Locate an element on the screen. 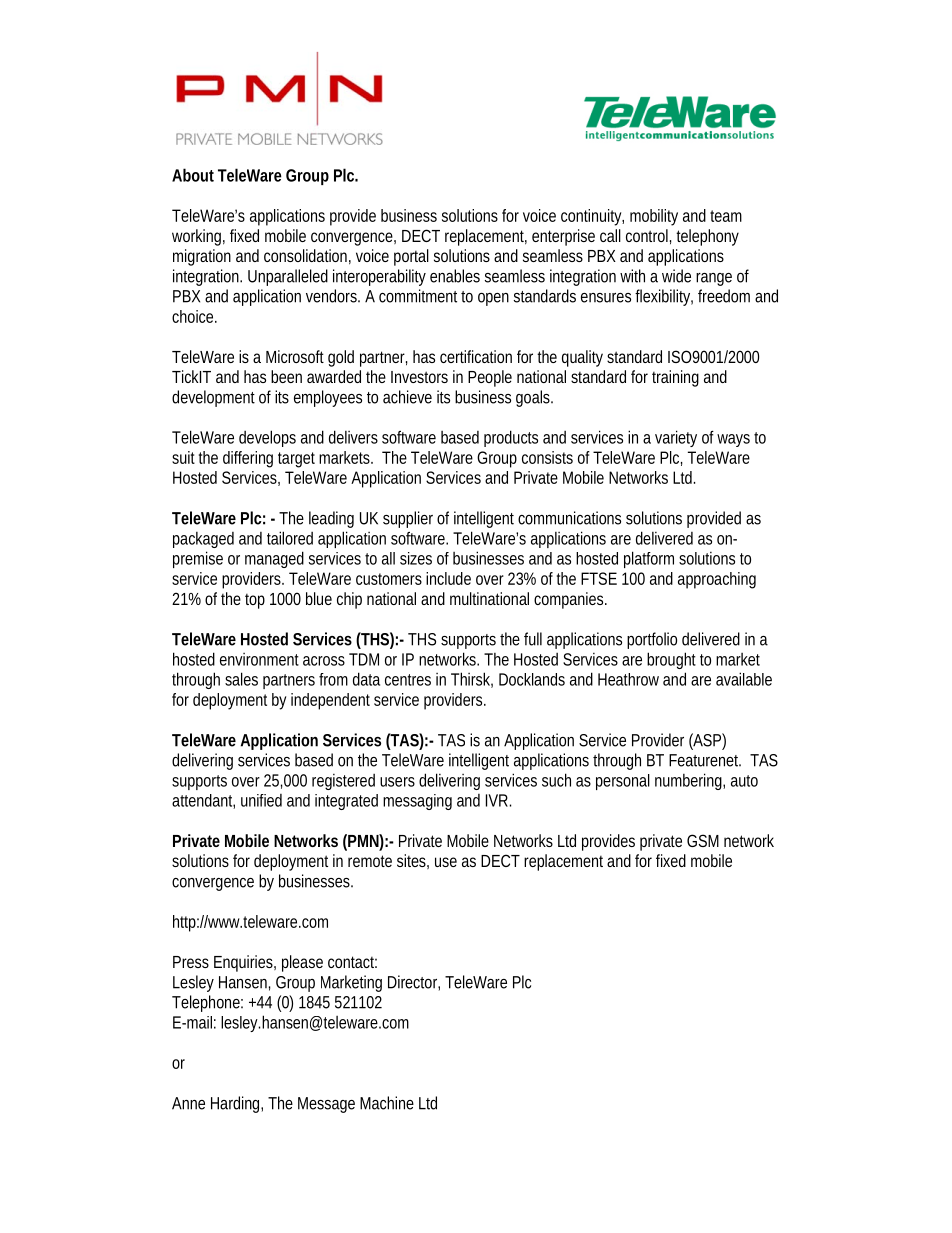 This screenshot has width=952, height=1233. messaging is located at coordinates (417, 802).
